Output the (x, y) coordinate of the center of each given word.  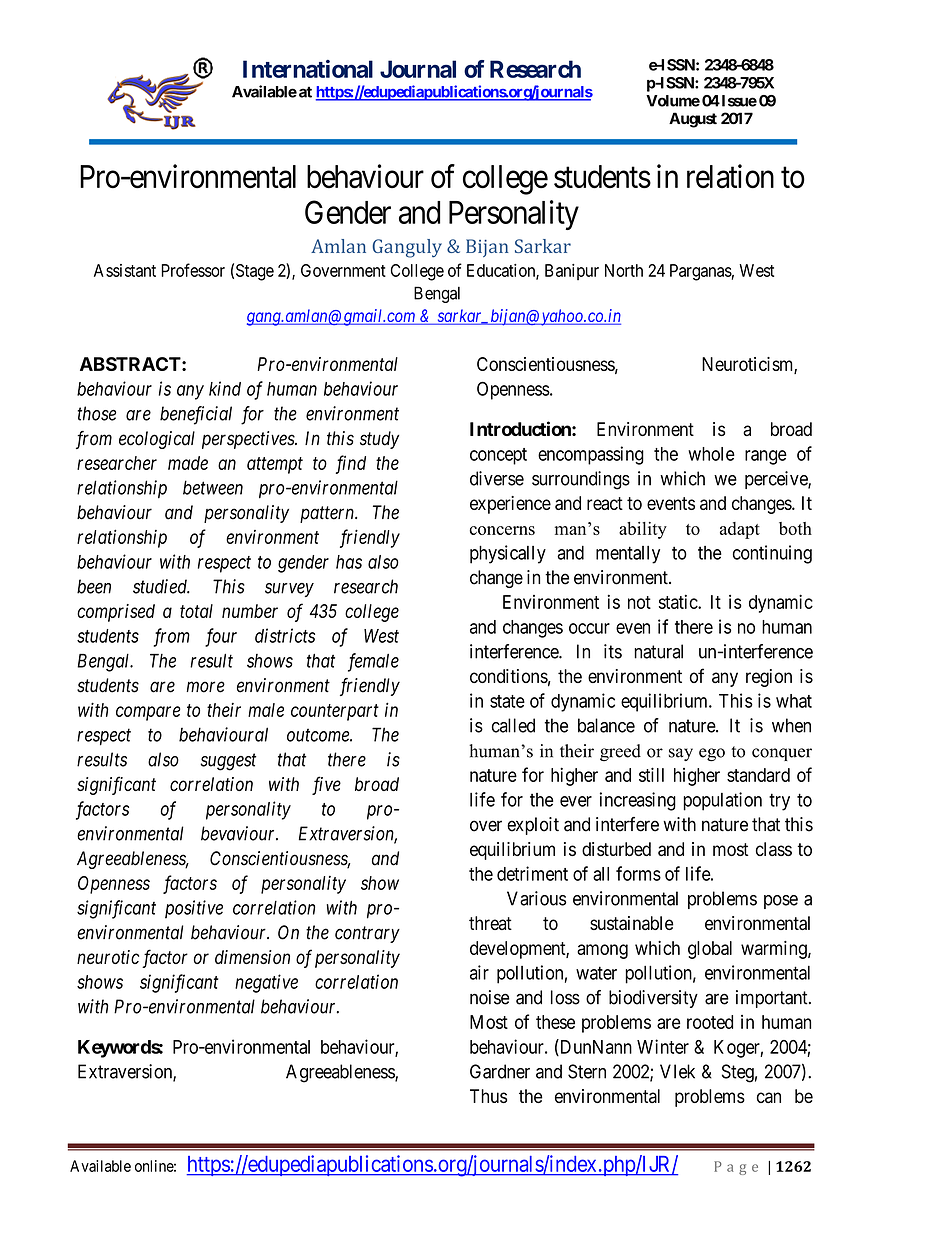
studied (161, 586)
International (308, 69)
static (679, 601)
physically (508, 554)
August (693, 120)
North (624, 270)
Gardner (500, 1071)
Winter (663, 1046)
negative (266, 983)
